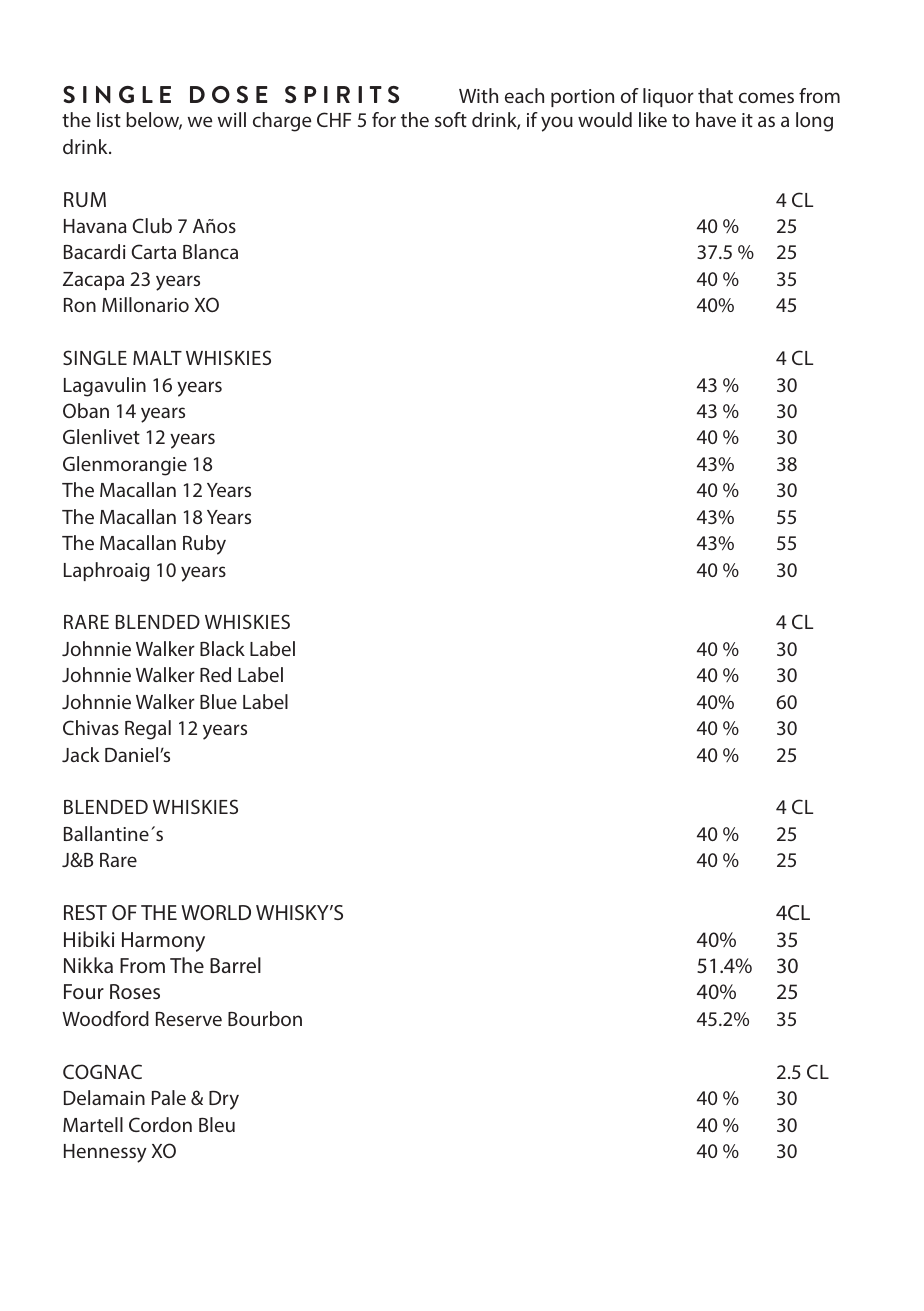 The height and width of the image is (1311, 924). Describe the element at coordinates (189, 1019) in the image. I see `Reserve` at that location.
